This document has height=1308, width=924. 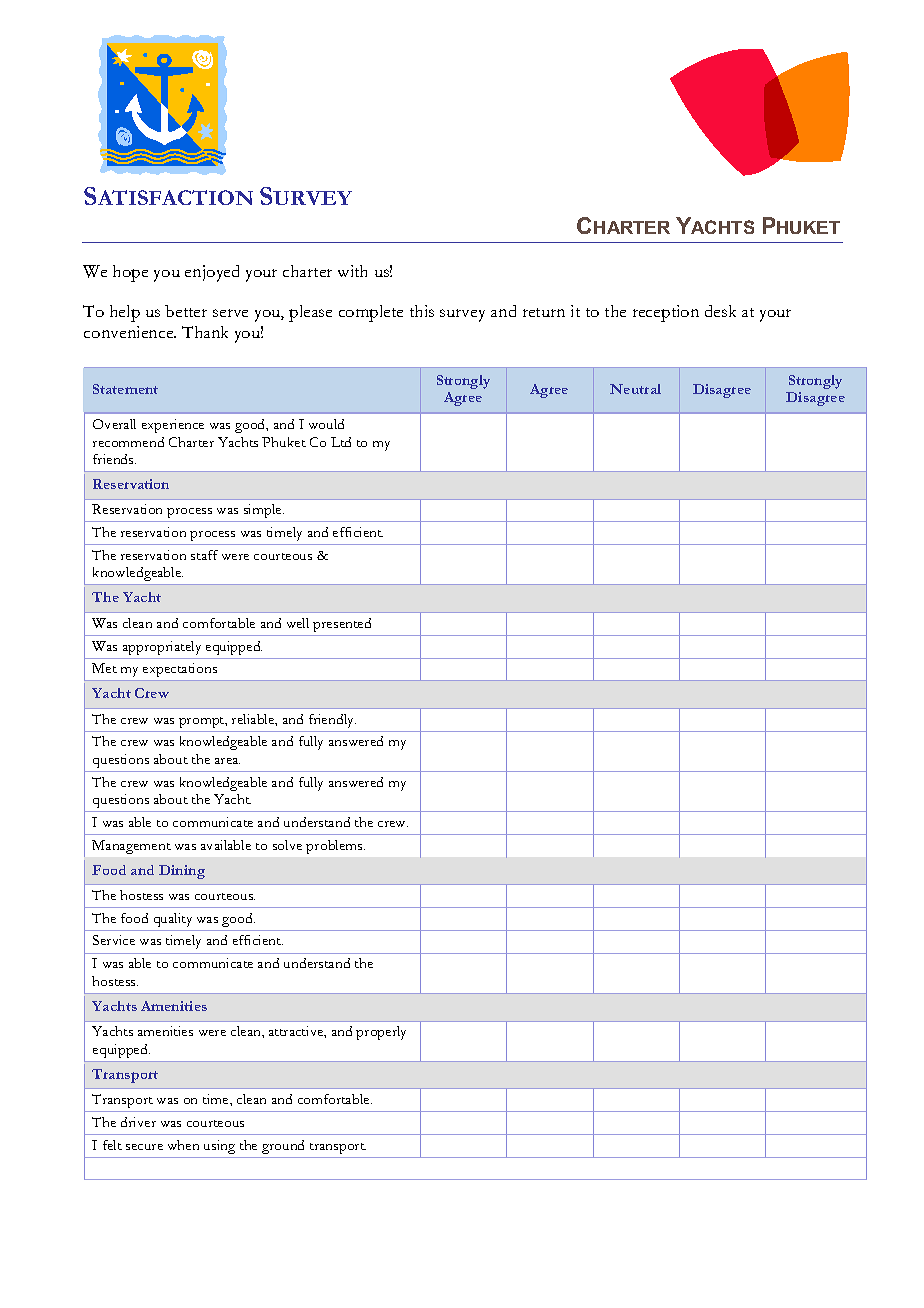 What do you see at coordinates (666, 313) in the document?
I see `reception` at bounding box center [666, 313].
